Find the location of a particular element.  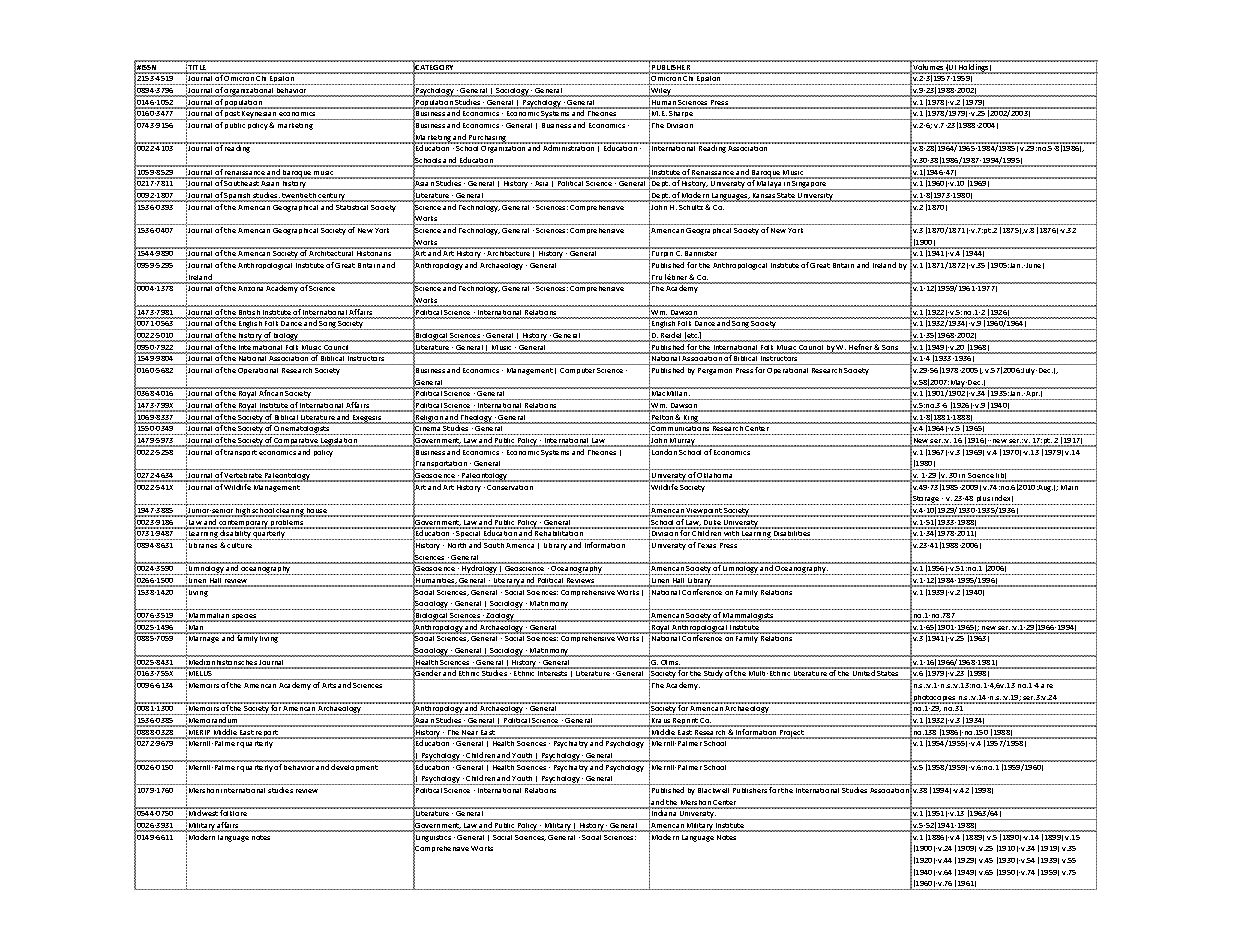

index is located at coordinates (1002, 498).
